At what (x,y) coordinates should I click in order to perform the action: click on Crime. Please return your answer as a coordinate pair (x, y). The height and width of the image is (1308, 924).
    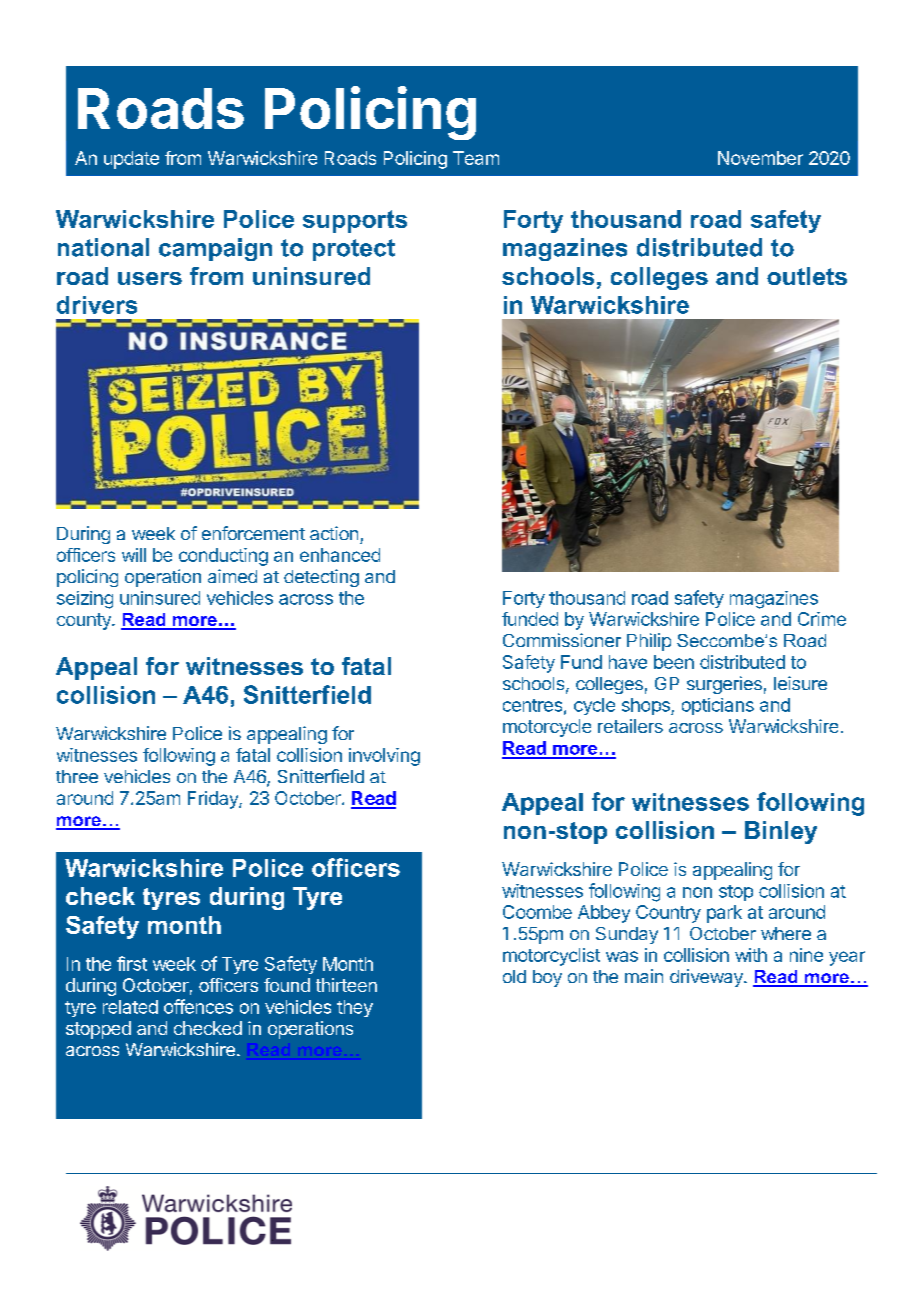
    Looking at the image, I should click on (822, 619).
